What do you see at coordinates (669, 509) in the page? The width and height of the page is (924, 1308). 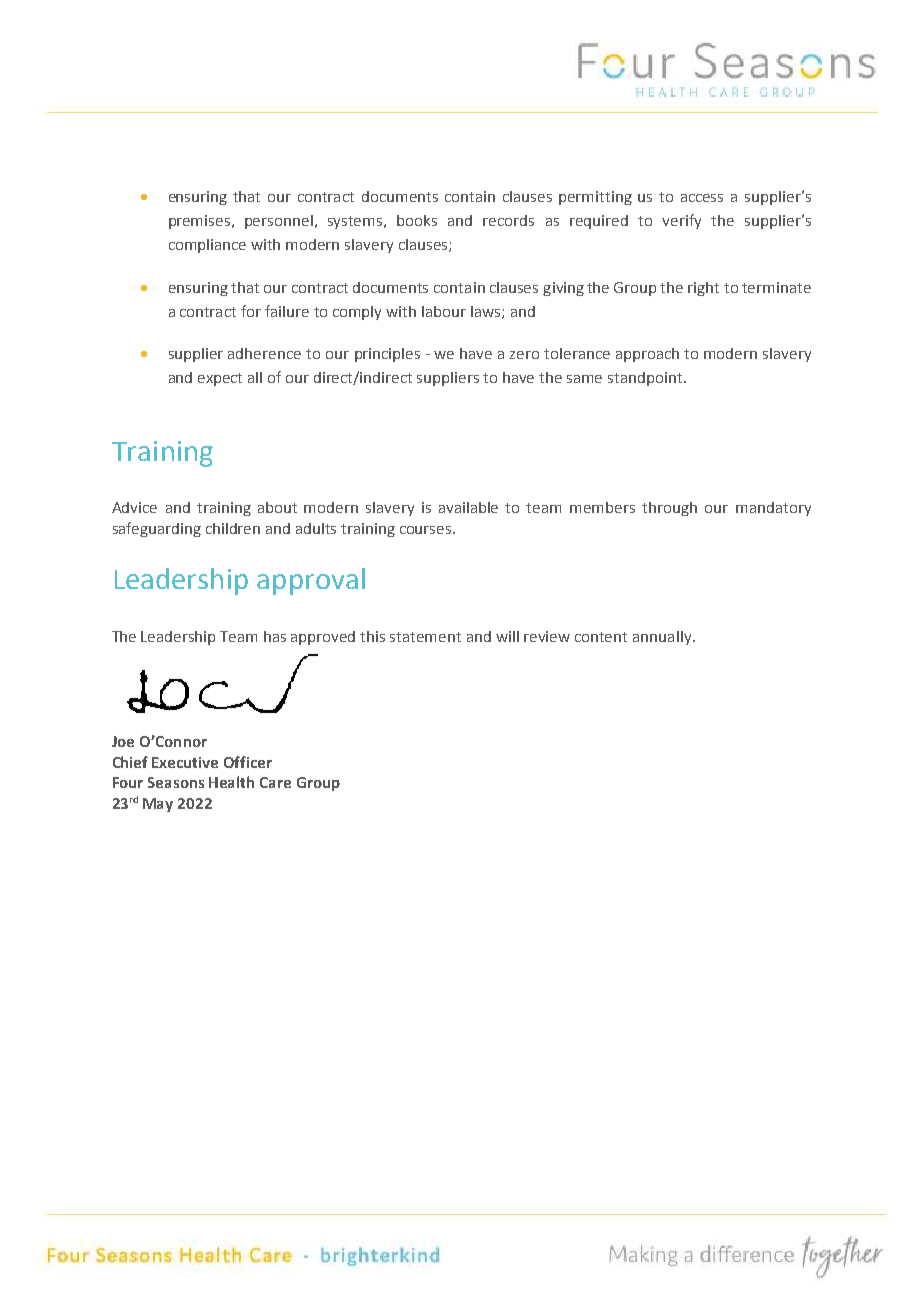 I see `through` at bounding box center [669, 509].
